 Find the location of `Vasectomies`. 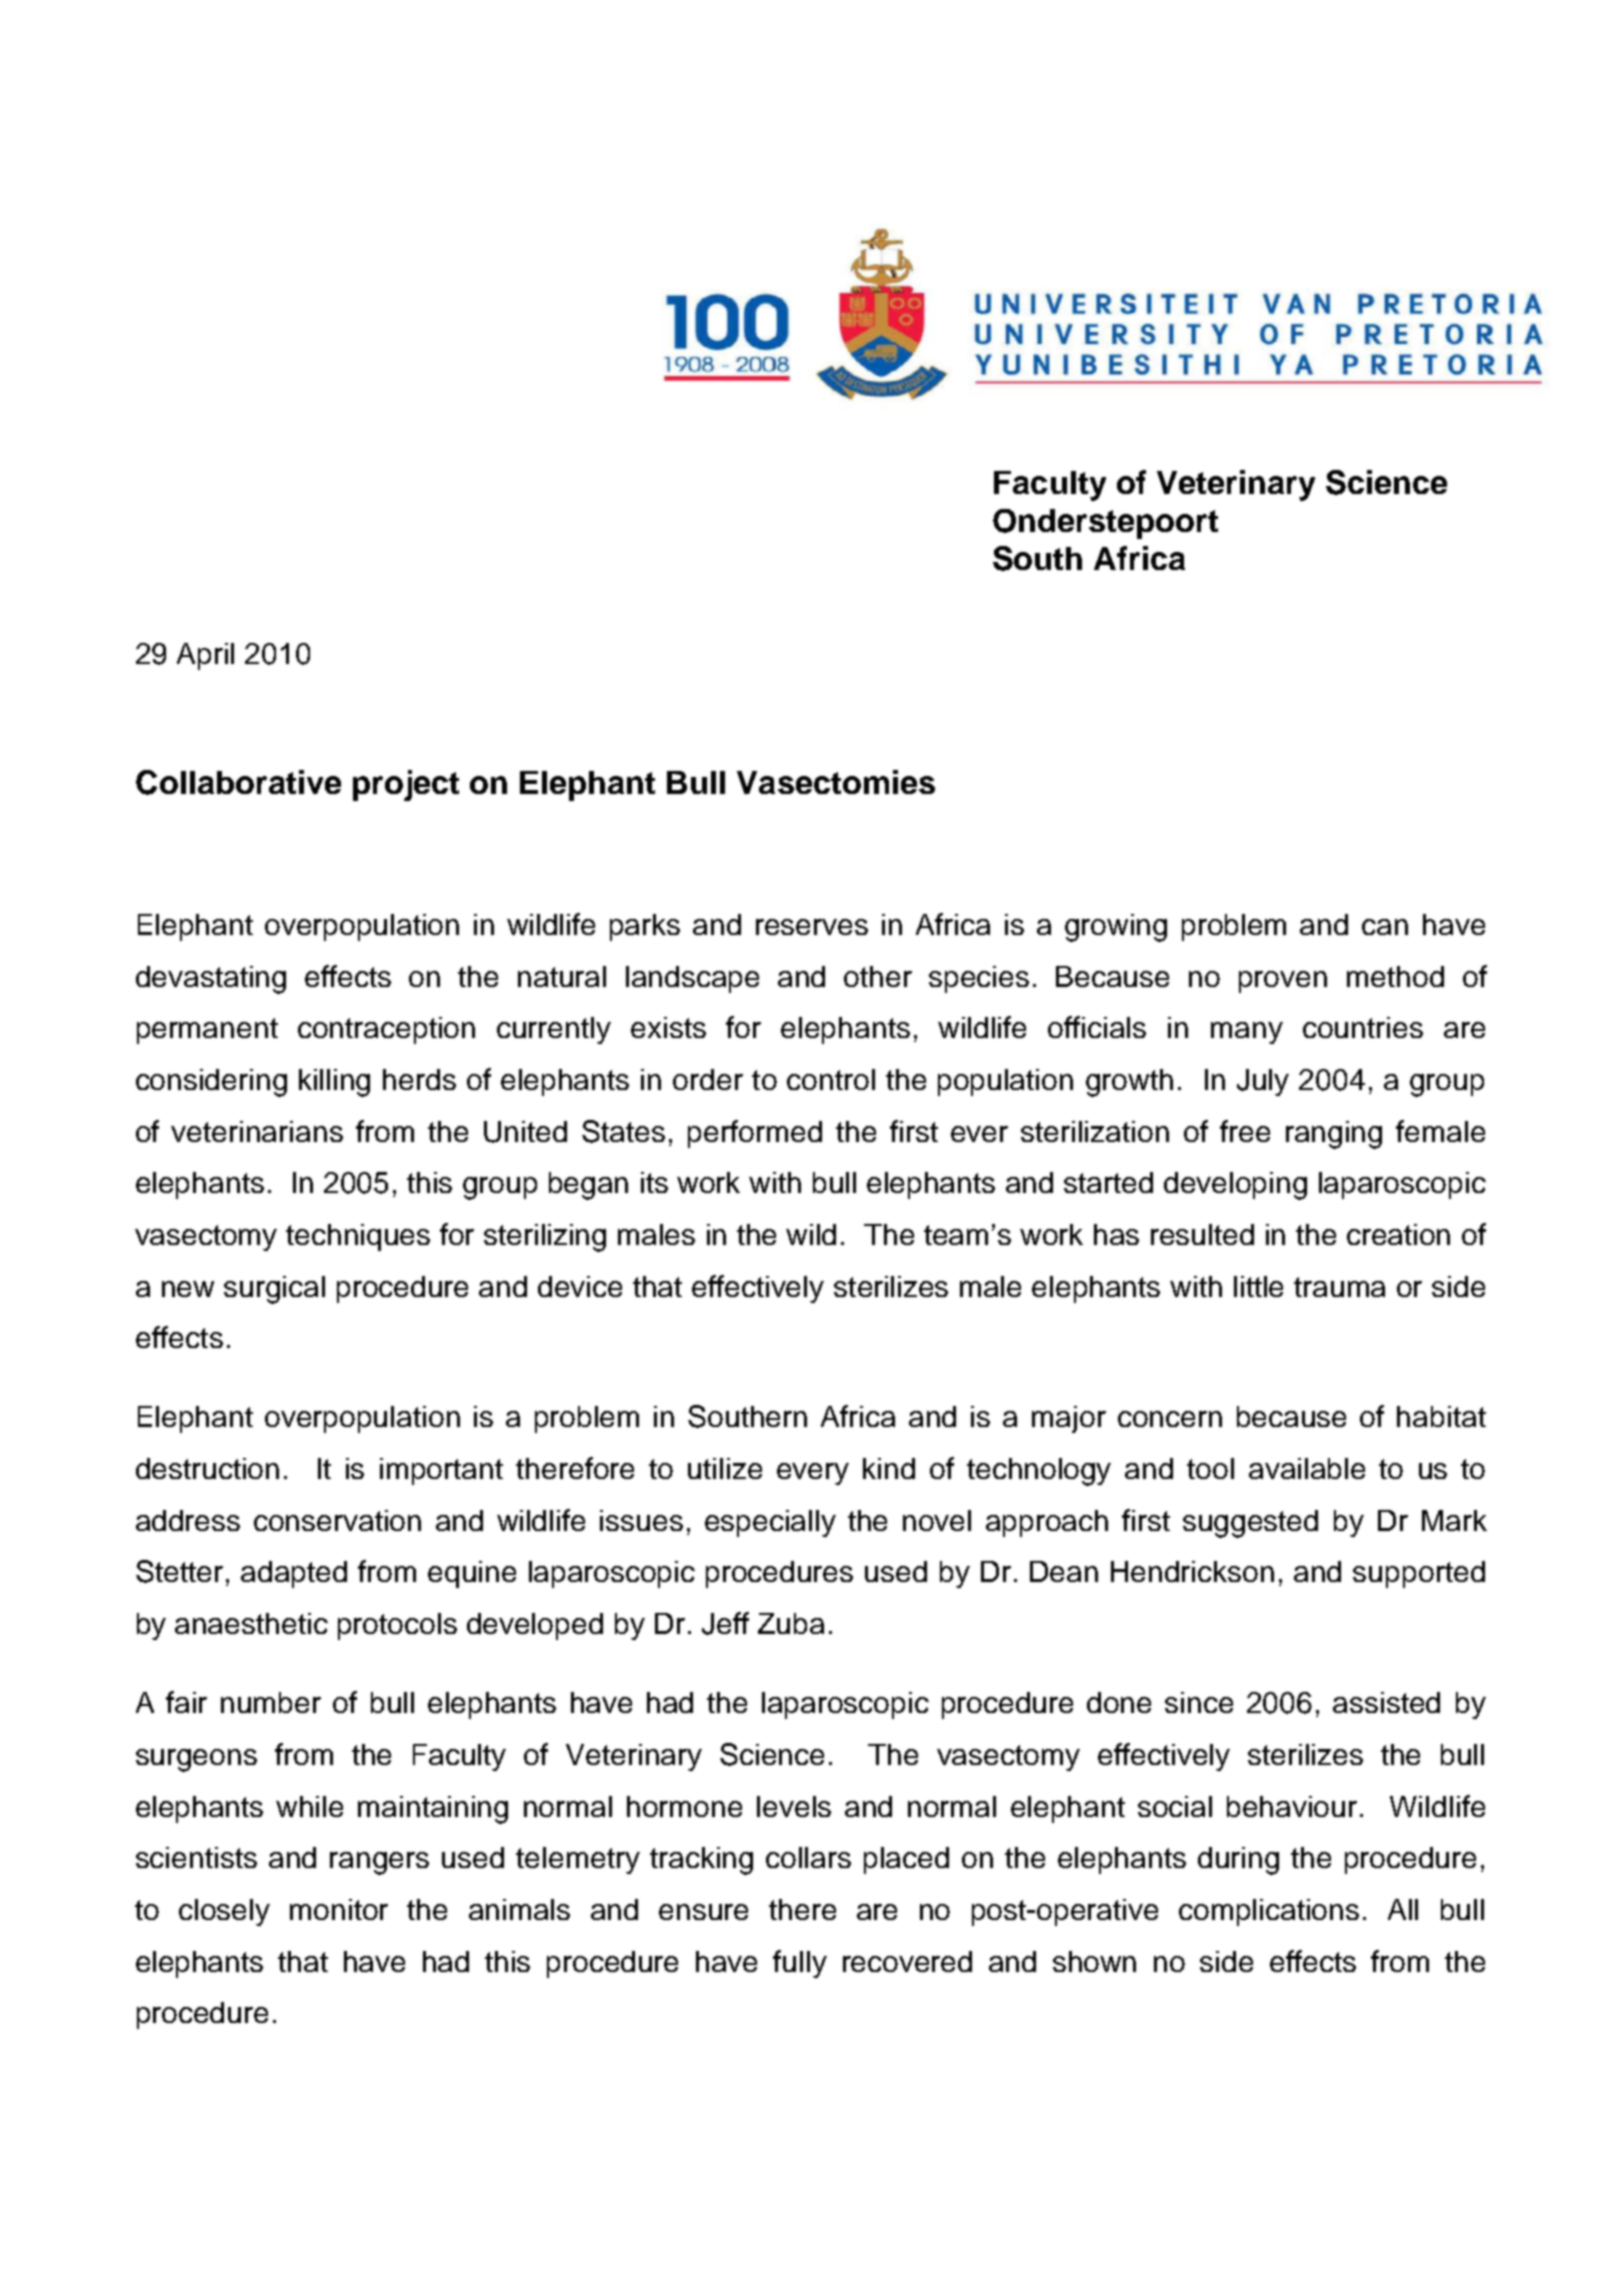

Vasectomies is located at coordinates (836, 782).
